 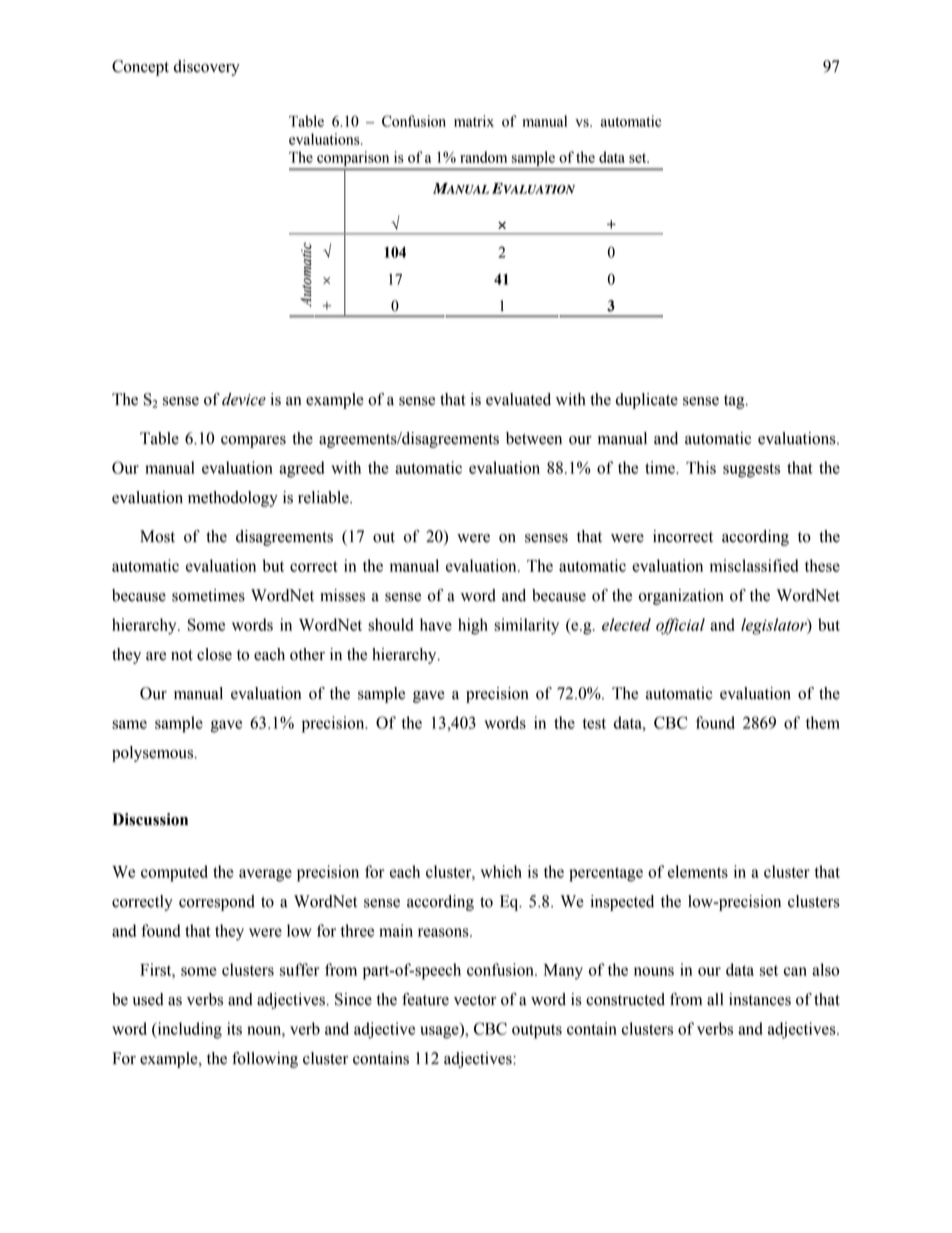 I want to click on duplicate, so click(x=647, y=401).
